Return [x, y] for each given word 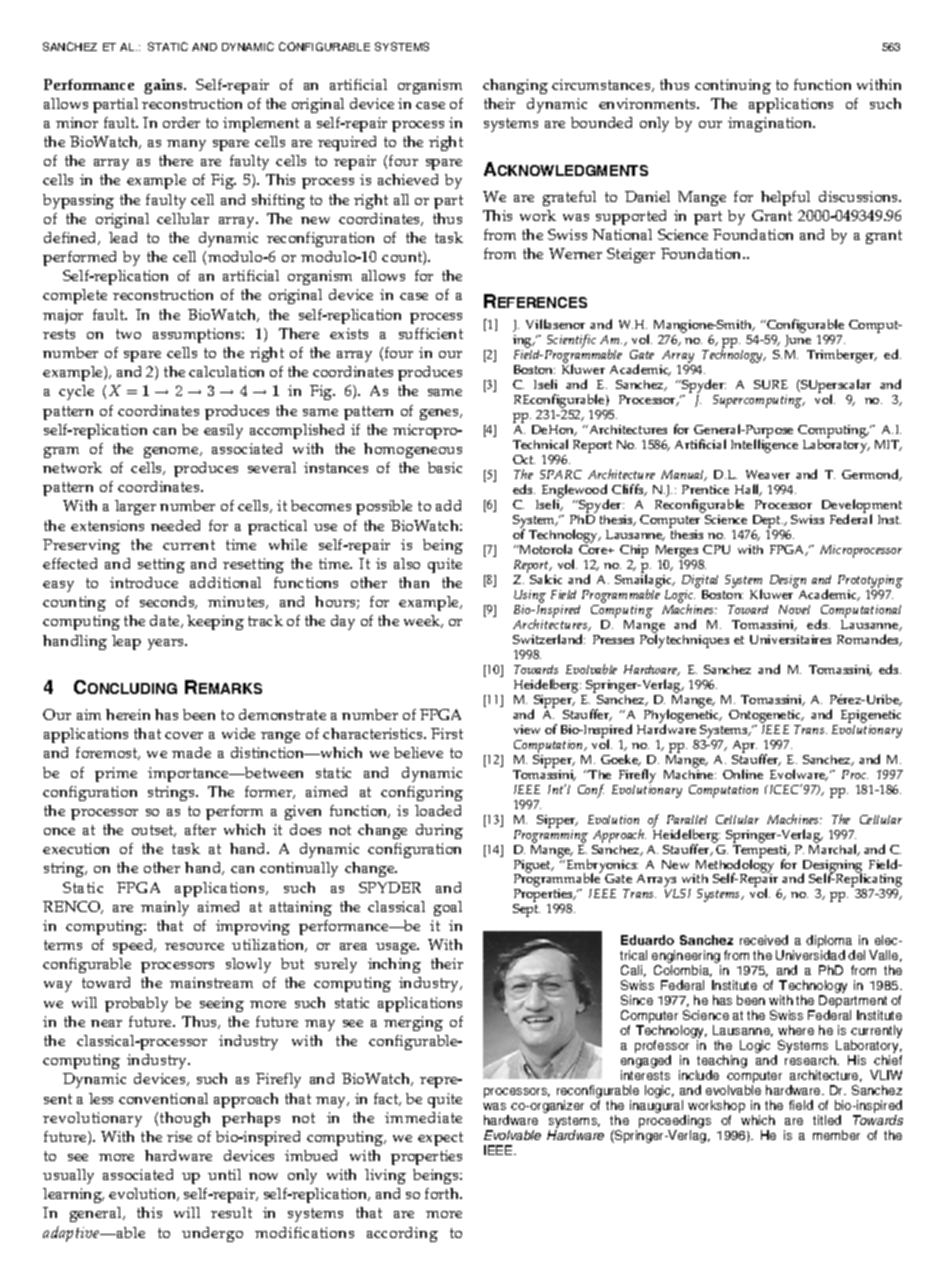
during [439, 831]
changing [515, 86]
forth [443, 1193]
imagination [771, 124]
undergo [212, 1234]
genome [172, 452]
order [181, 122]
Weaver [768, 474]
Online [743, 774]
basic [445, 467]
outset [154, 831]
